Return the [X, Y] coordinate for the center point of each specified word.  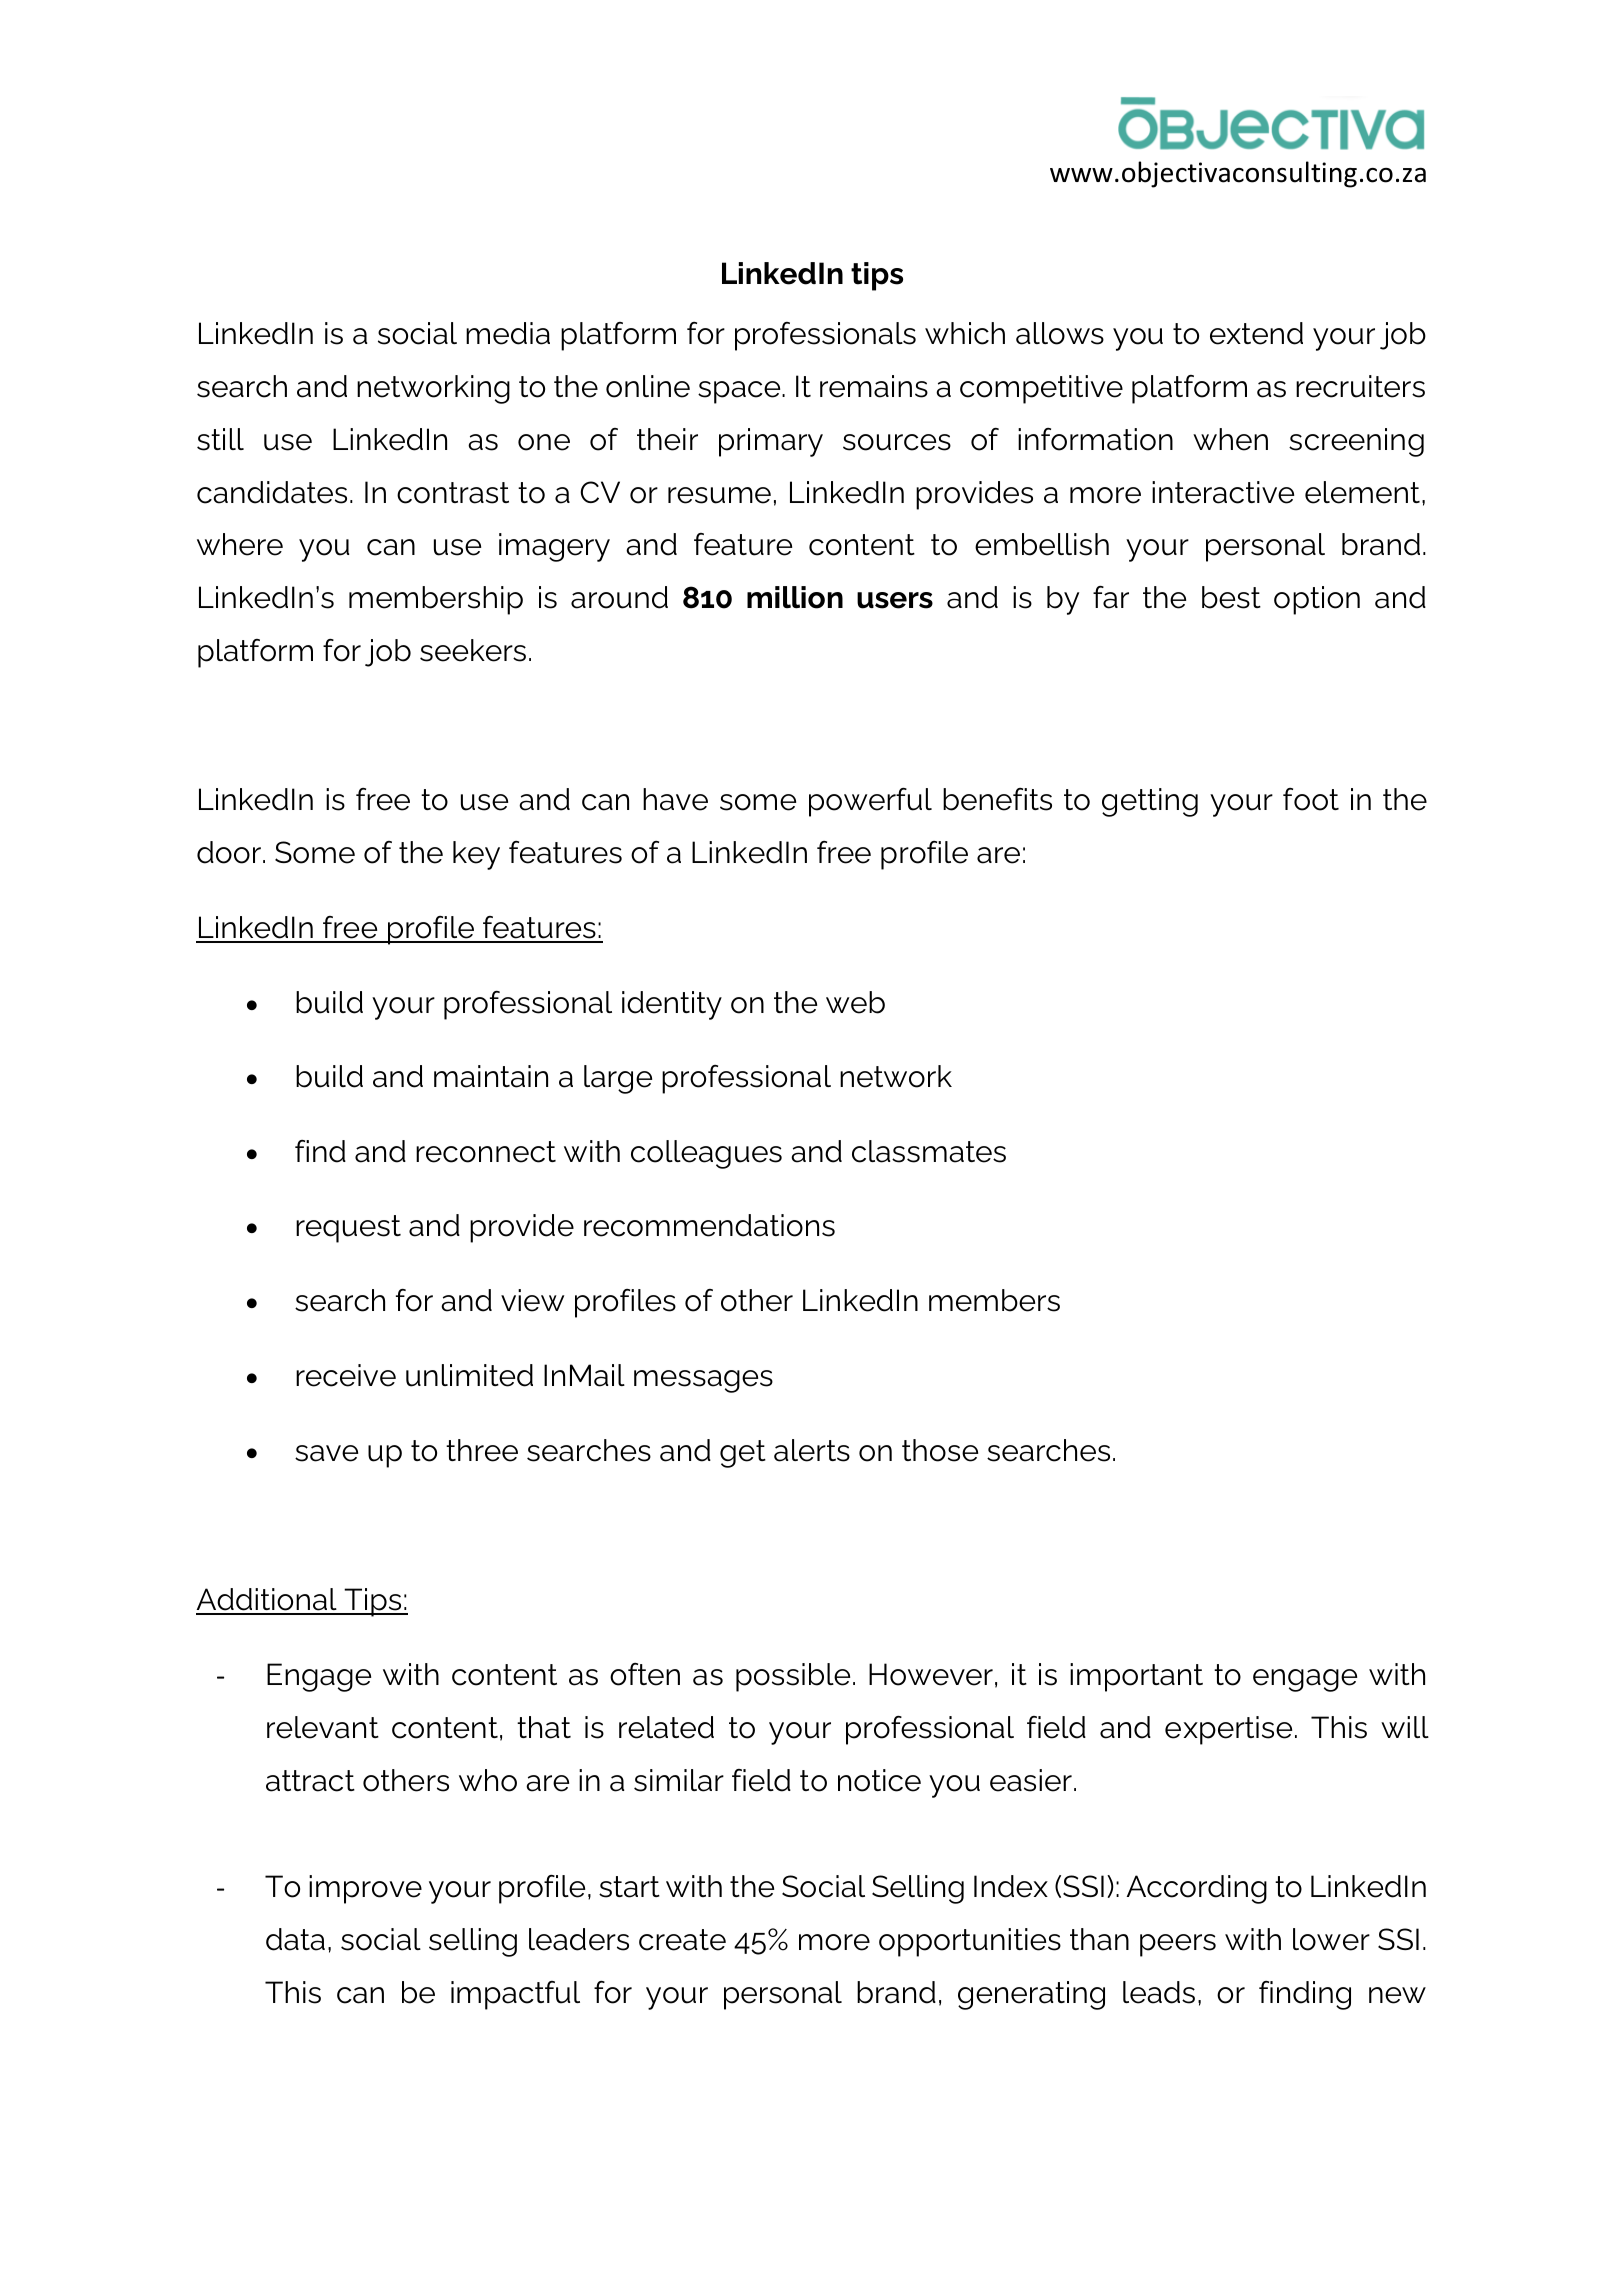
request [348, 1229]
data [295, 1939]
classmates [929, 1151]
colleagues [706, 1154]
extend [1256, 333]
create [682, 1940]
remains [874, 386]
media [508, 333]
